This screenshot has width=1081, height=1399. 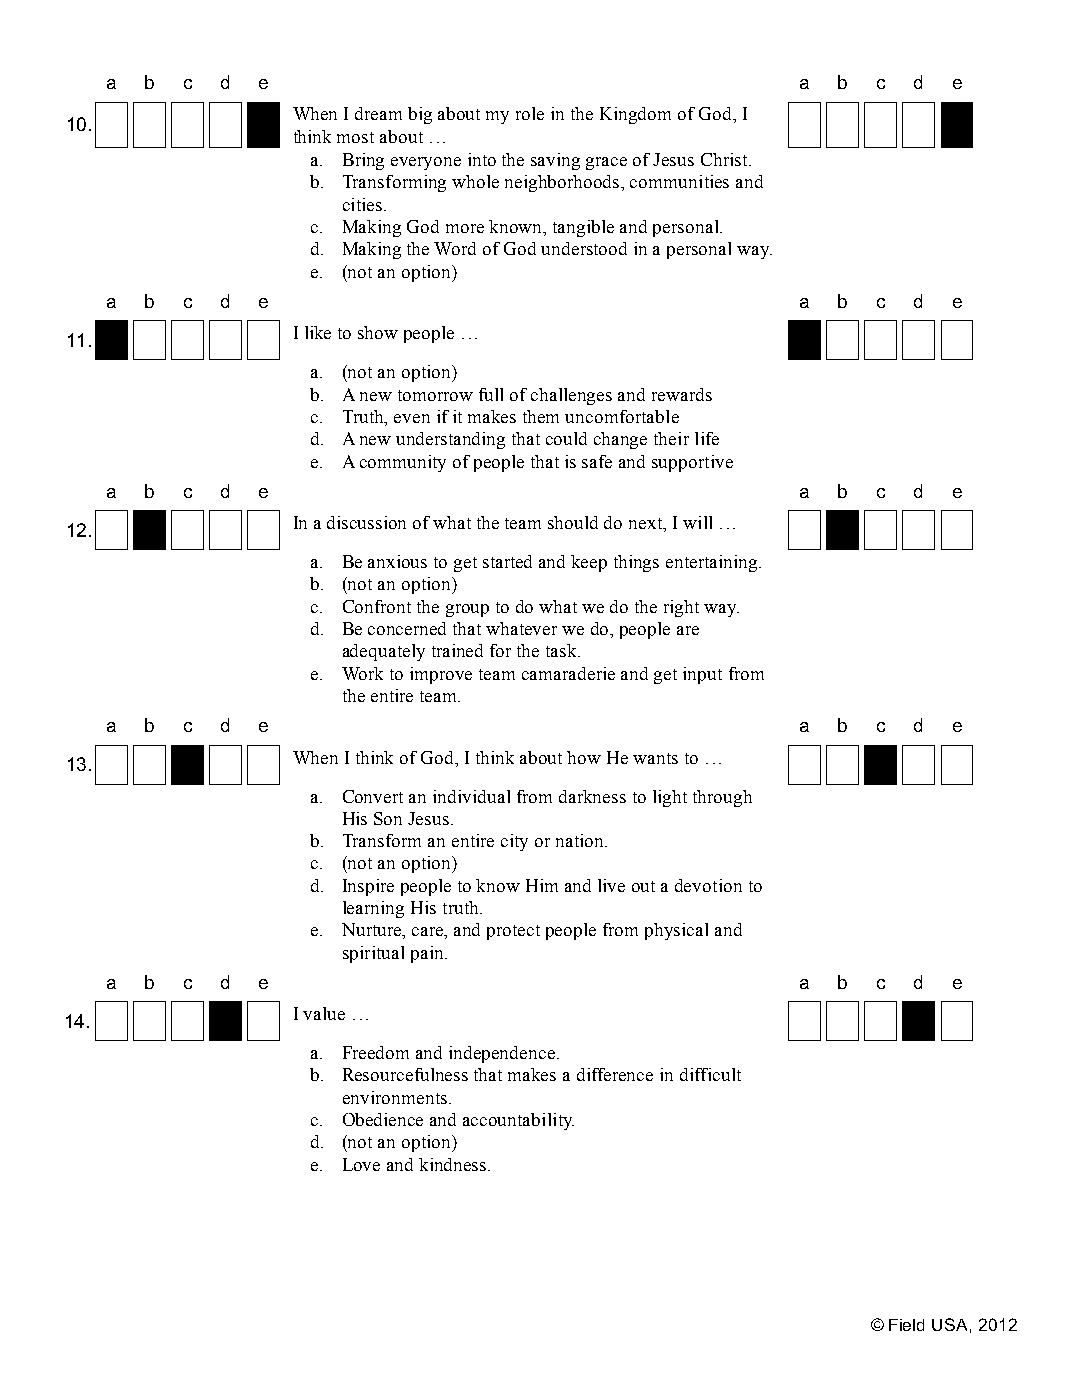 I want to click on life, so click(x=707, y=438).
